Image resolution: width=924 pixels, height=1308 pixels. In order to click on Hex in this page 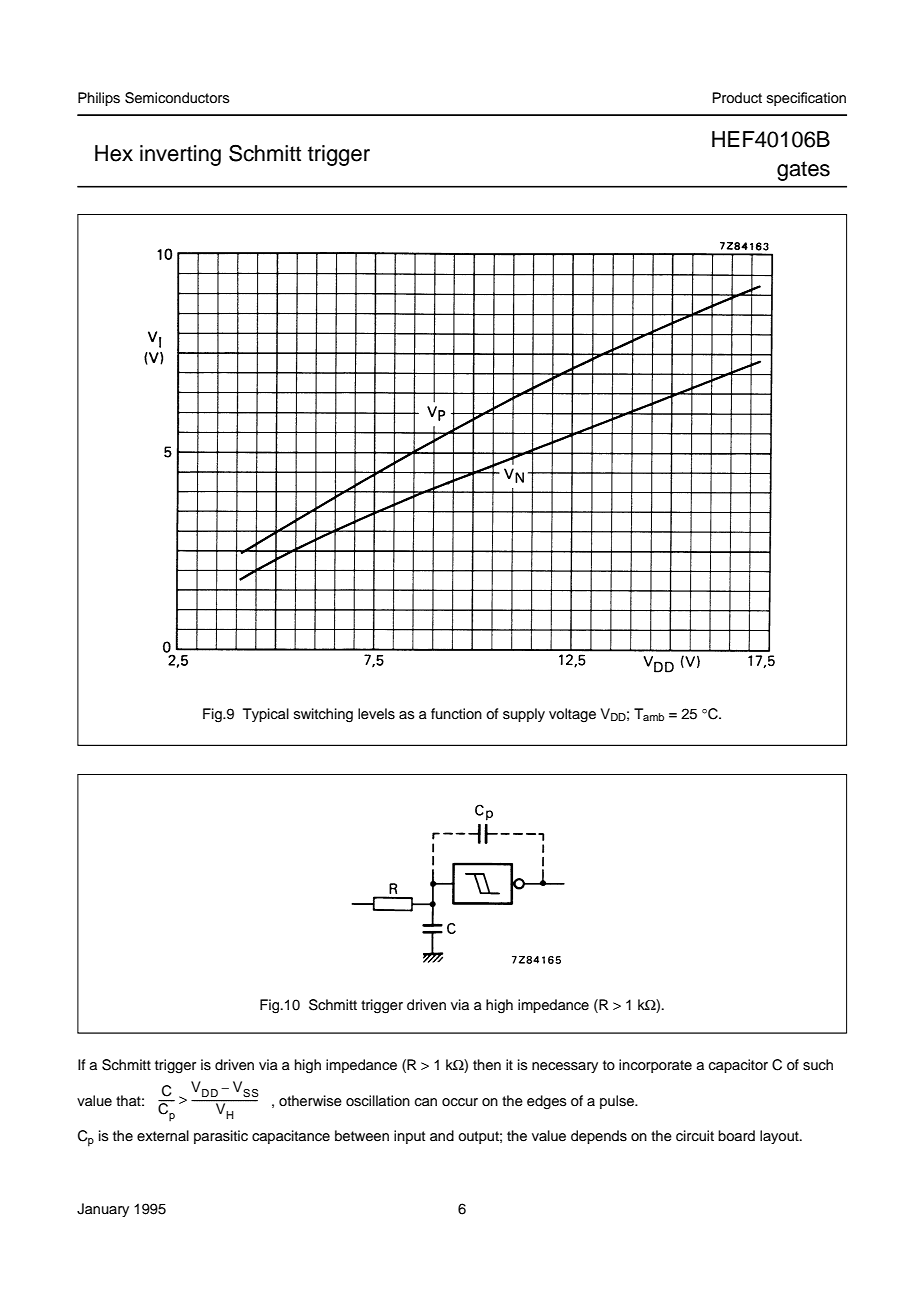, I will do `click(114, 153)`.
